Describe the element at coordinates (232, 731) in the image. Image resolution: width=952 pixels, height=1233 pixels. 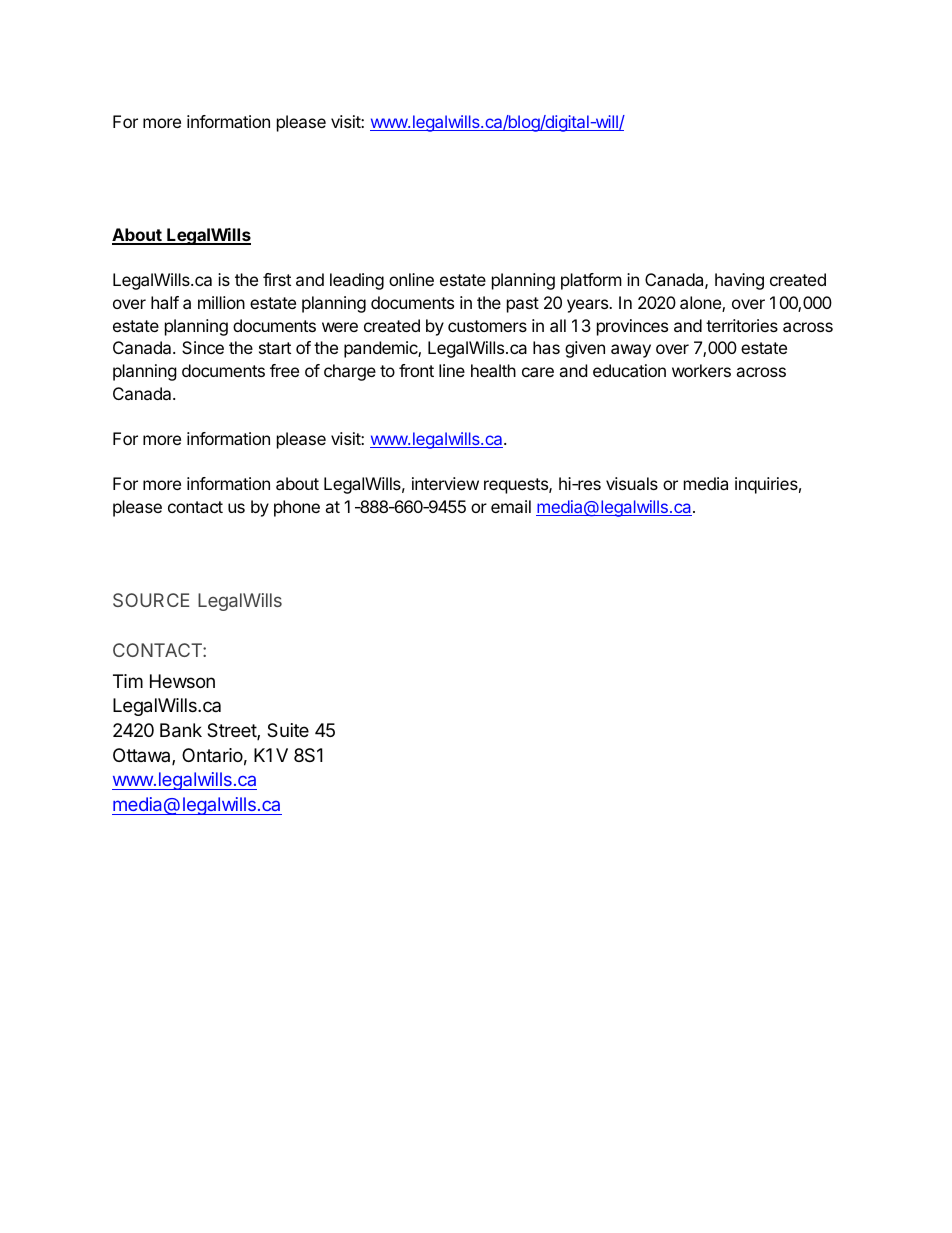
I see `Street` at that location.
